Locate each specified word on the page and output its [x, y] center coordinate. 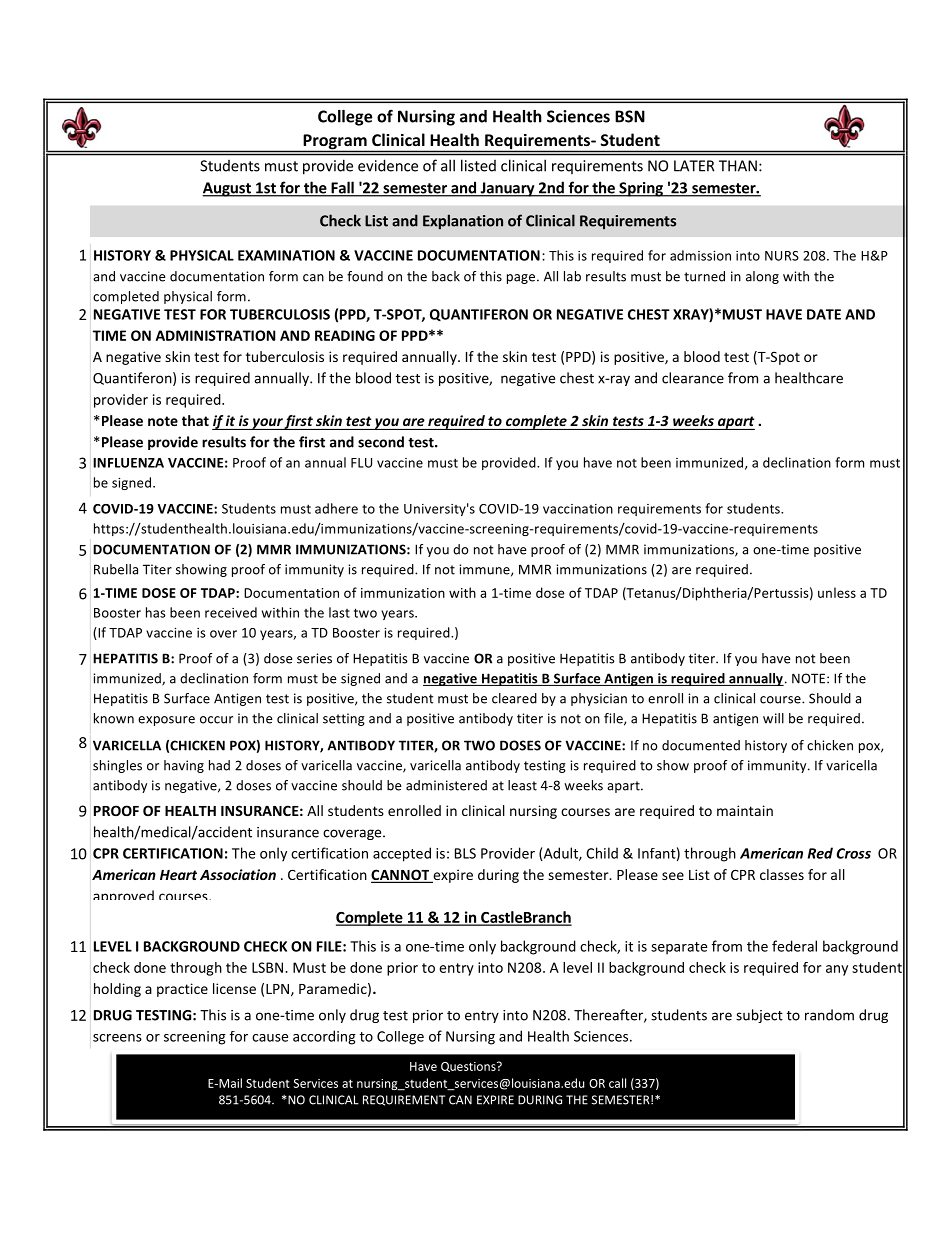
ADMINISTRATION [215, 335]
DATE [824, 314]
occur [216, 720]
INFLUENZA [128, 463]
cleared [514, 698]
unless [837, 592]
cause [270, 1038]
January [507, 189]
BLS [465, 853]
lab [572, 276]
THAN [738, 166]
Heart [178, 875]
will [773, 718]
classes [782, 874]
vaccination [578, 509]
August [227, 189]
